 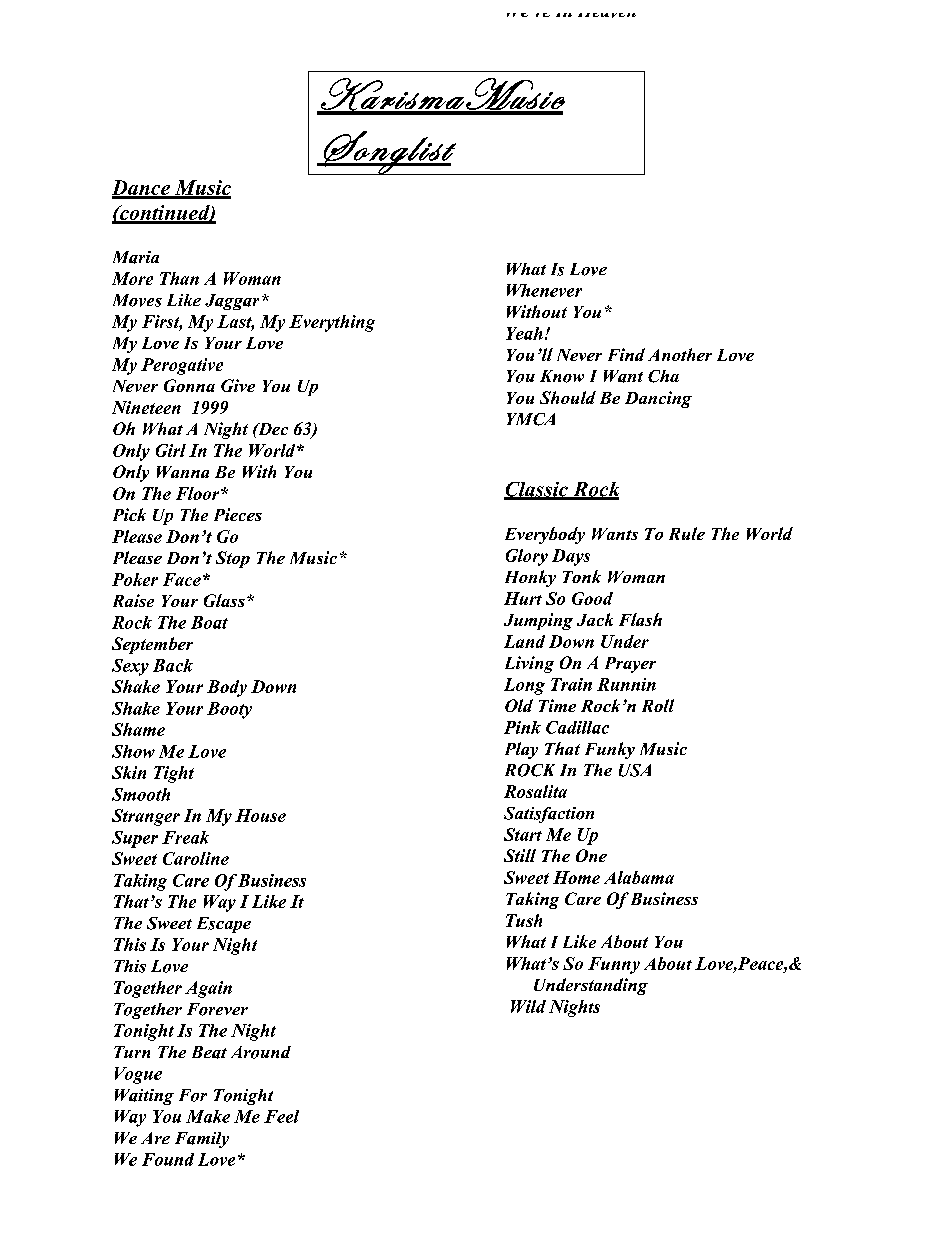 What do you see at coordinates (519, 705) in the screenshot?
I see `Old` at bounding box center [519, 705].
